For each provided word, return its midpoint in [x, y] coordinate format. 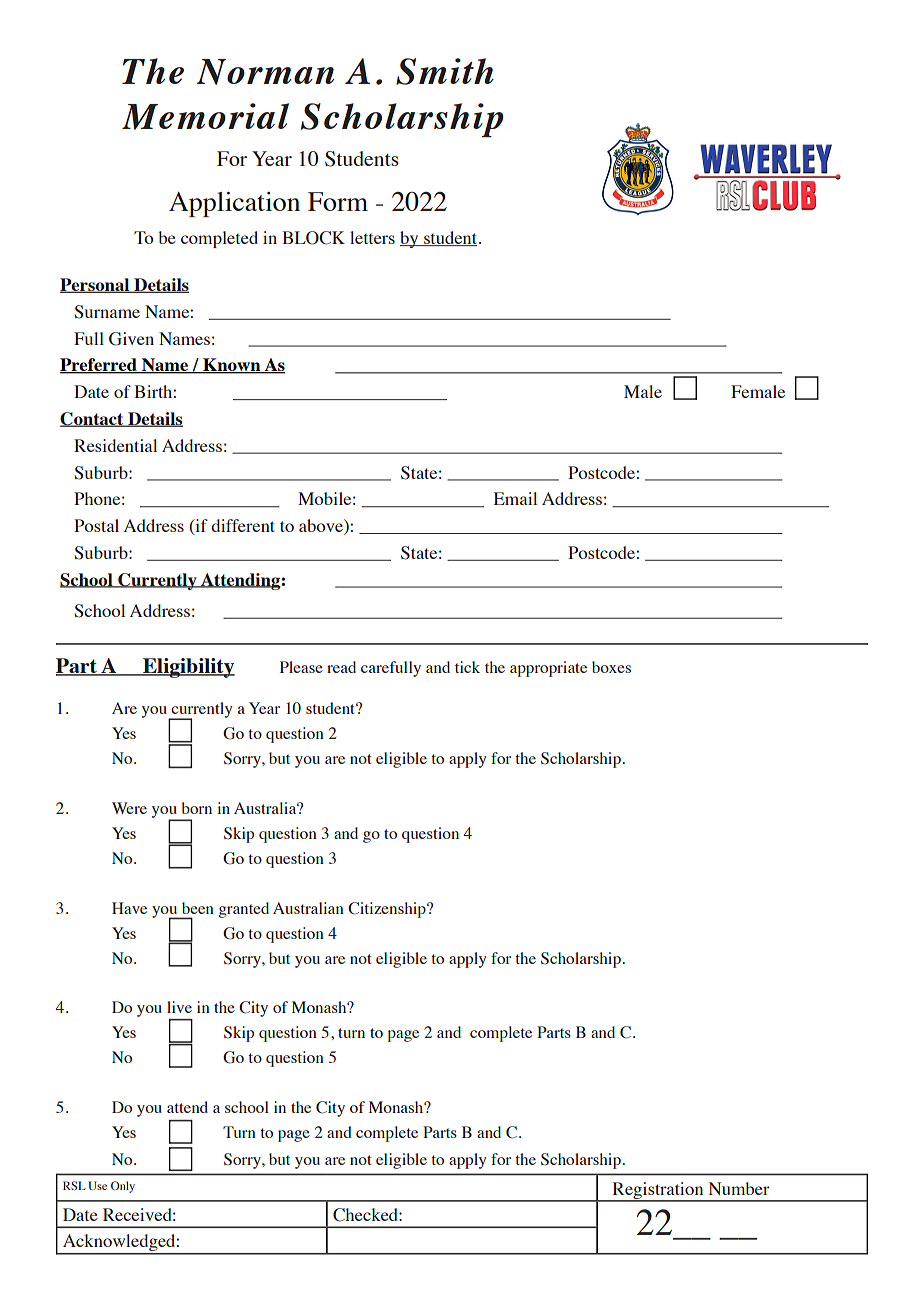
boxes [611, 667]
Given [131, 339]
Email [515, 498]
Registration [658, 1191]
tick [467, 667]
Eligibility [188, 668]
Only [123, 1187]
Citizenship [388, 910]
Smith [445, 71]
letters [372, 237]
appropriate [548, 669]
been [198, 908]
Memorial [205, 116]
